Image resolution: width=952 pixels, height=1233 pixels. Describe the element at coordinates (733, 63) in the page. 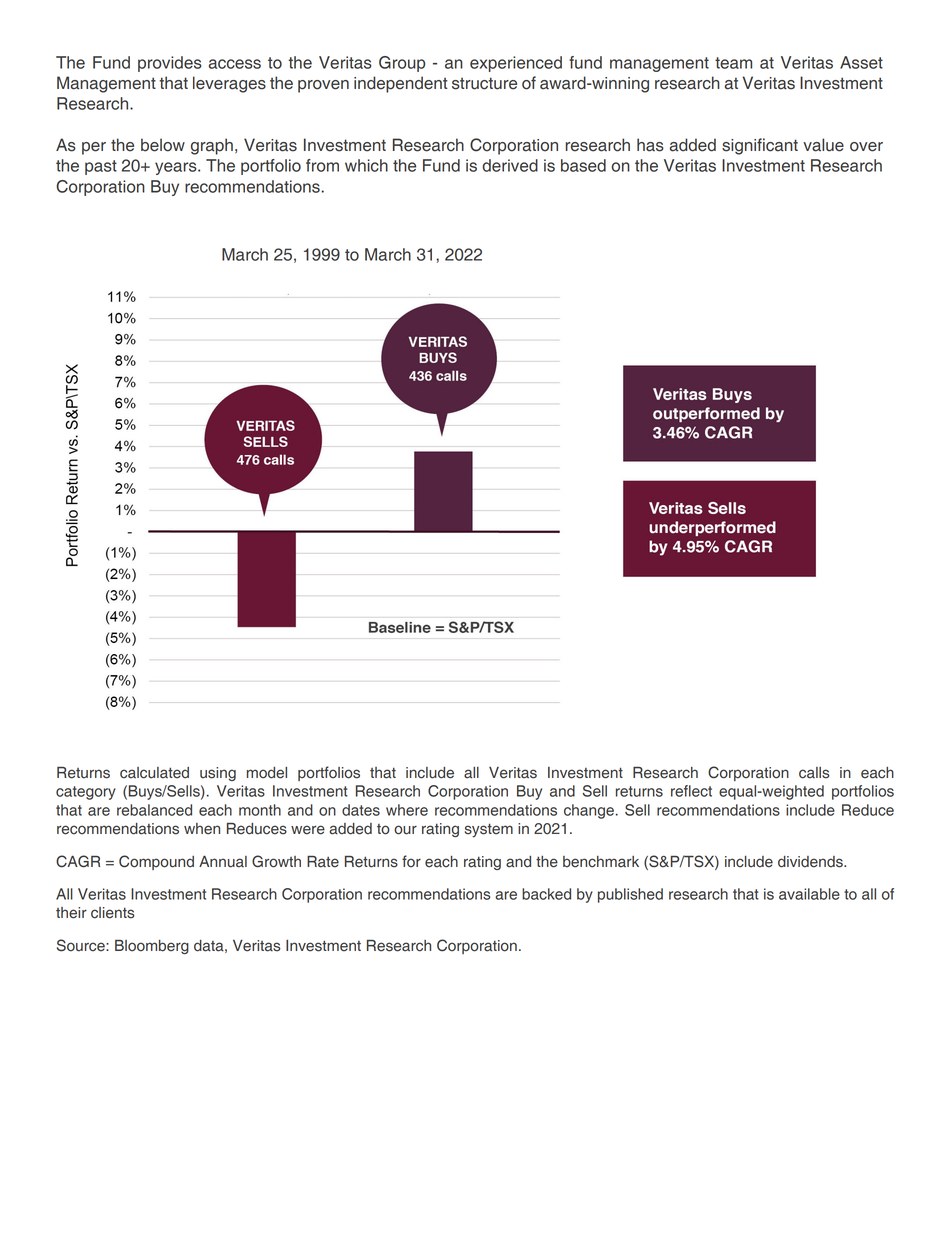

I see `team` at that location.
